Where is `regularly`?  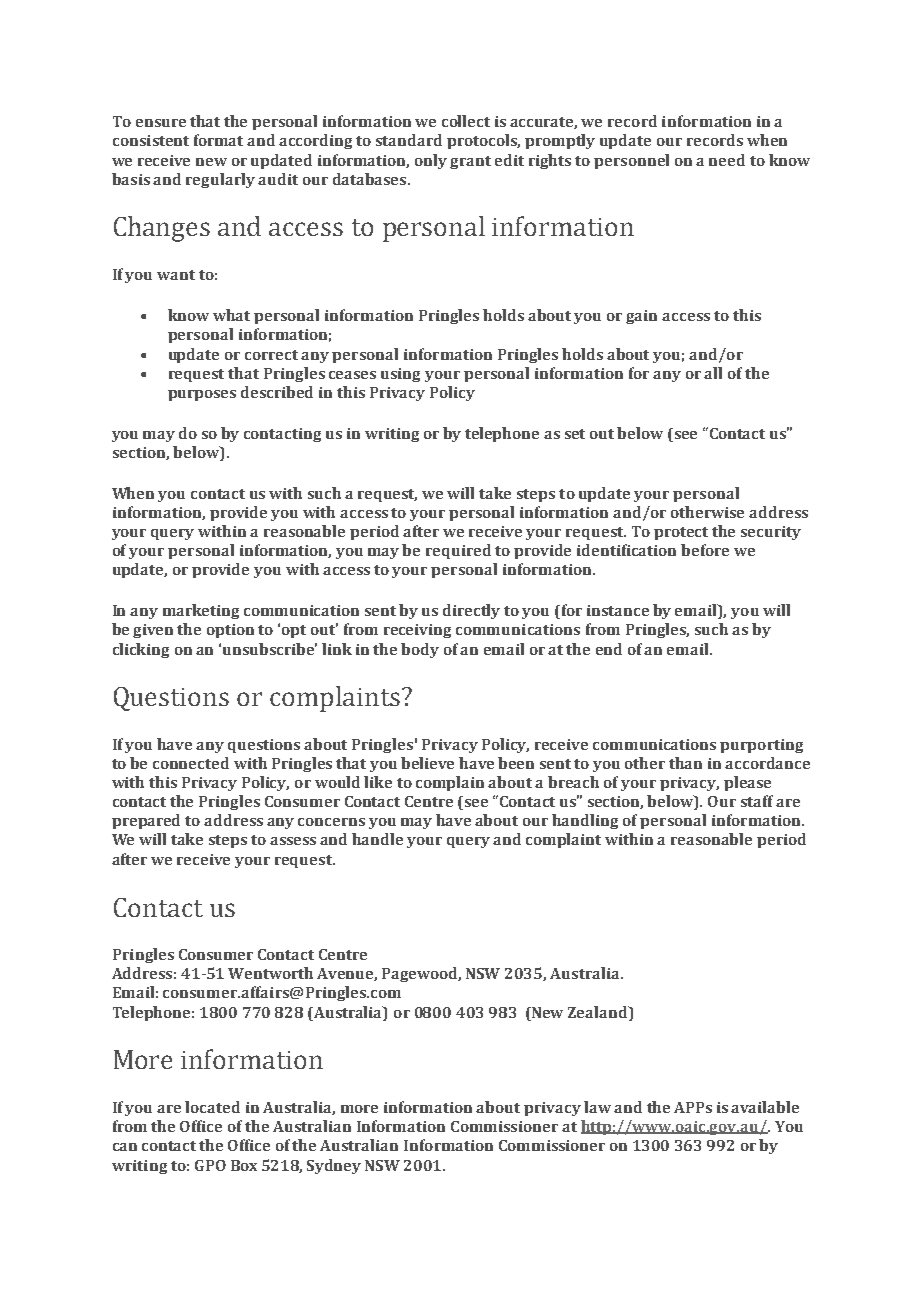 regularly is located at coordinates (220, 180).
